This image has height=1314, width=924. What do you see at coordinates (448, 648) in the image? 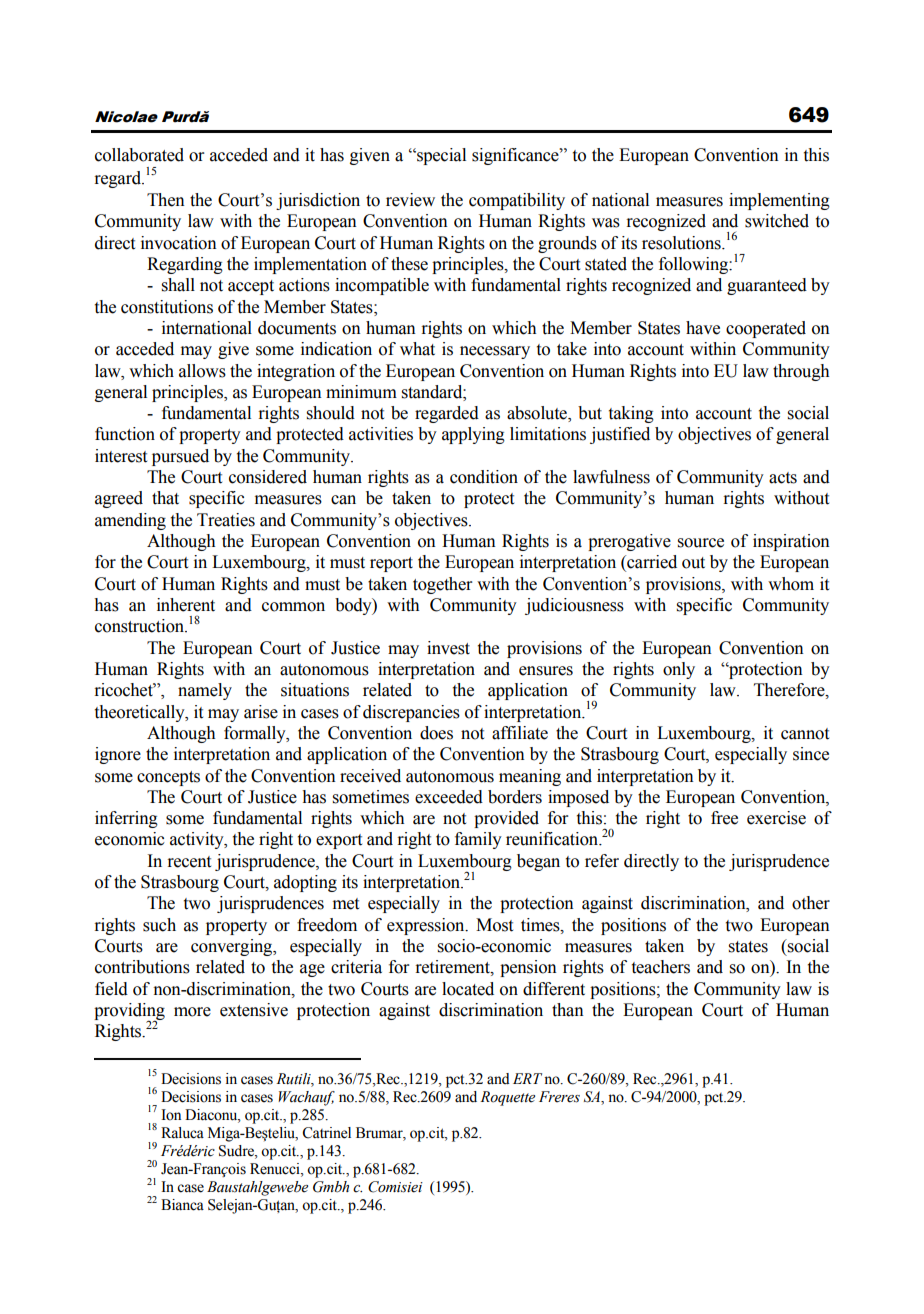
I see `invest` at bounding box center [448, 648].
